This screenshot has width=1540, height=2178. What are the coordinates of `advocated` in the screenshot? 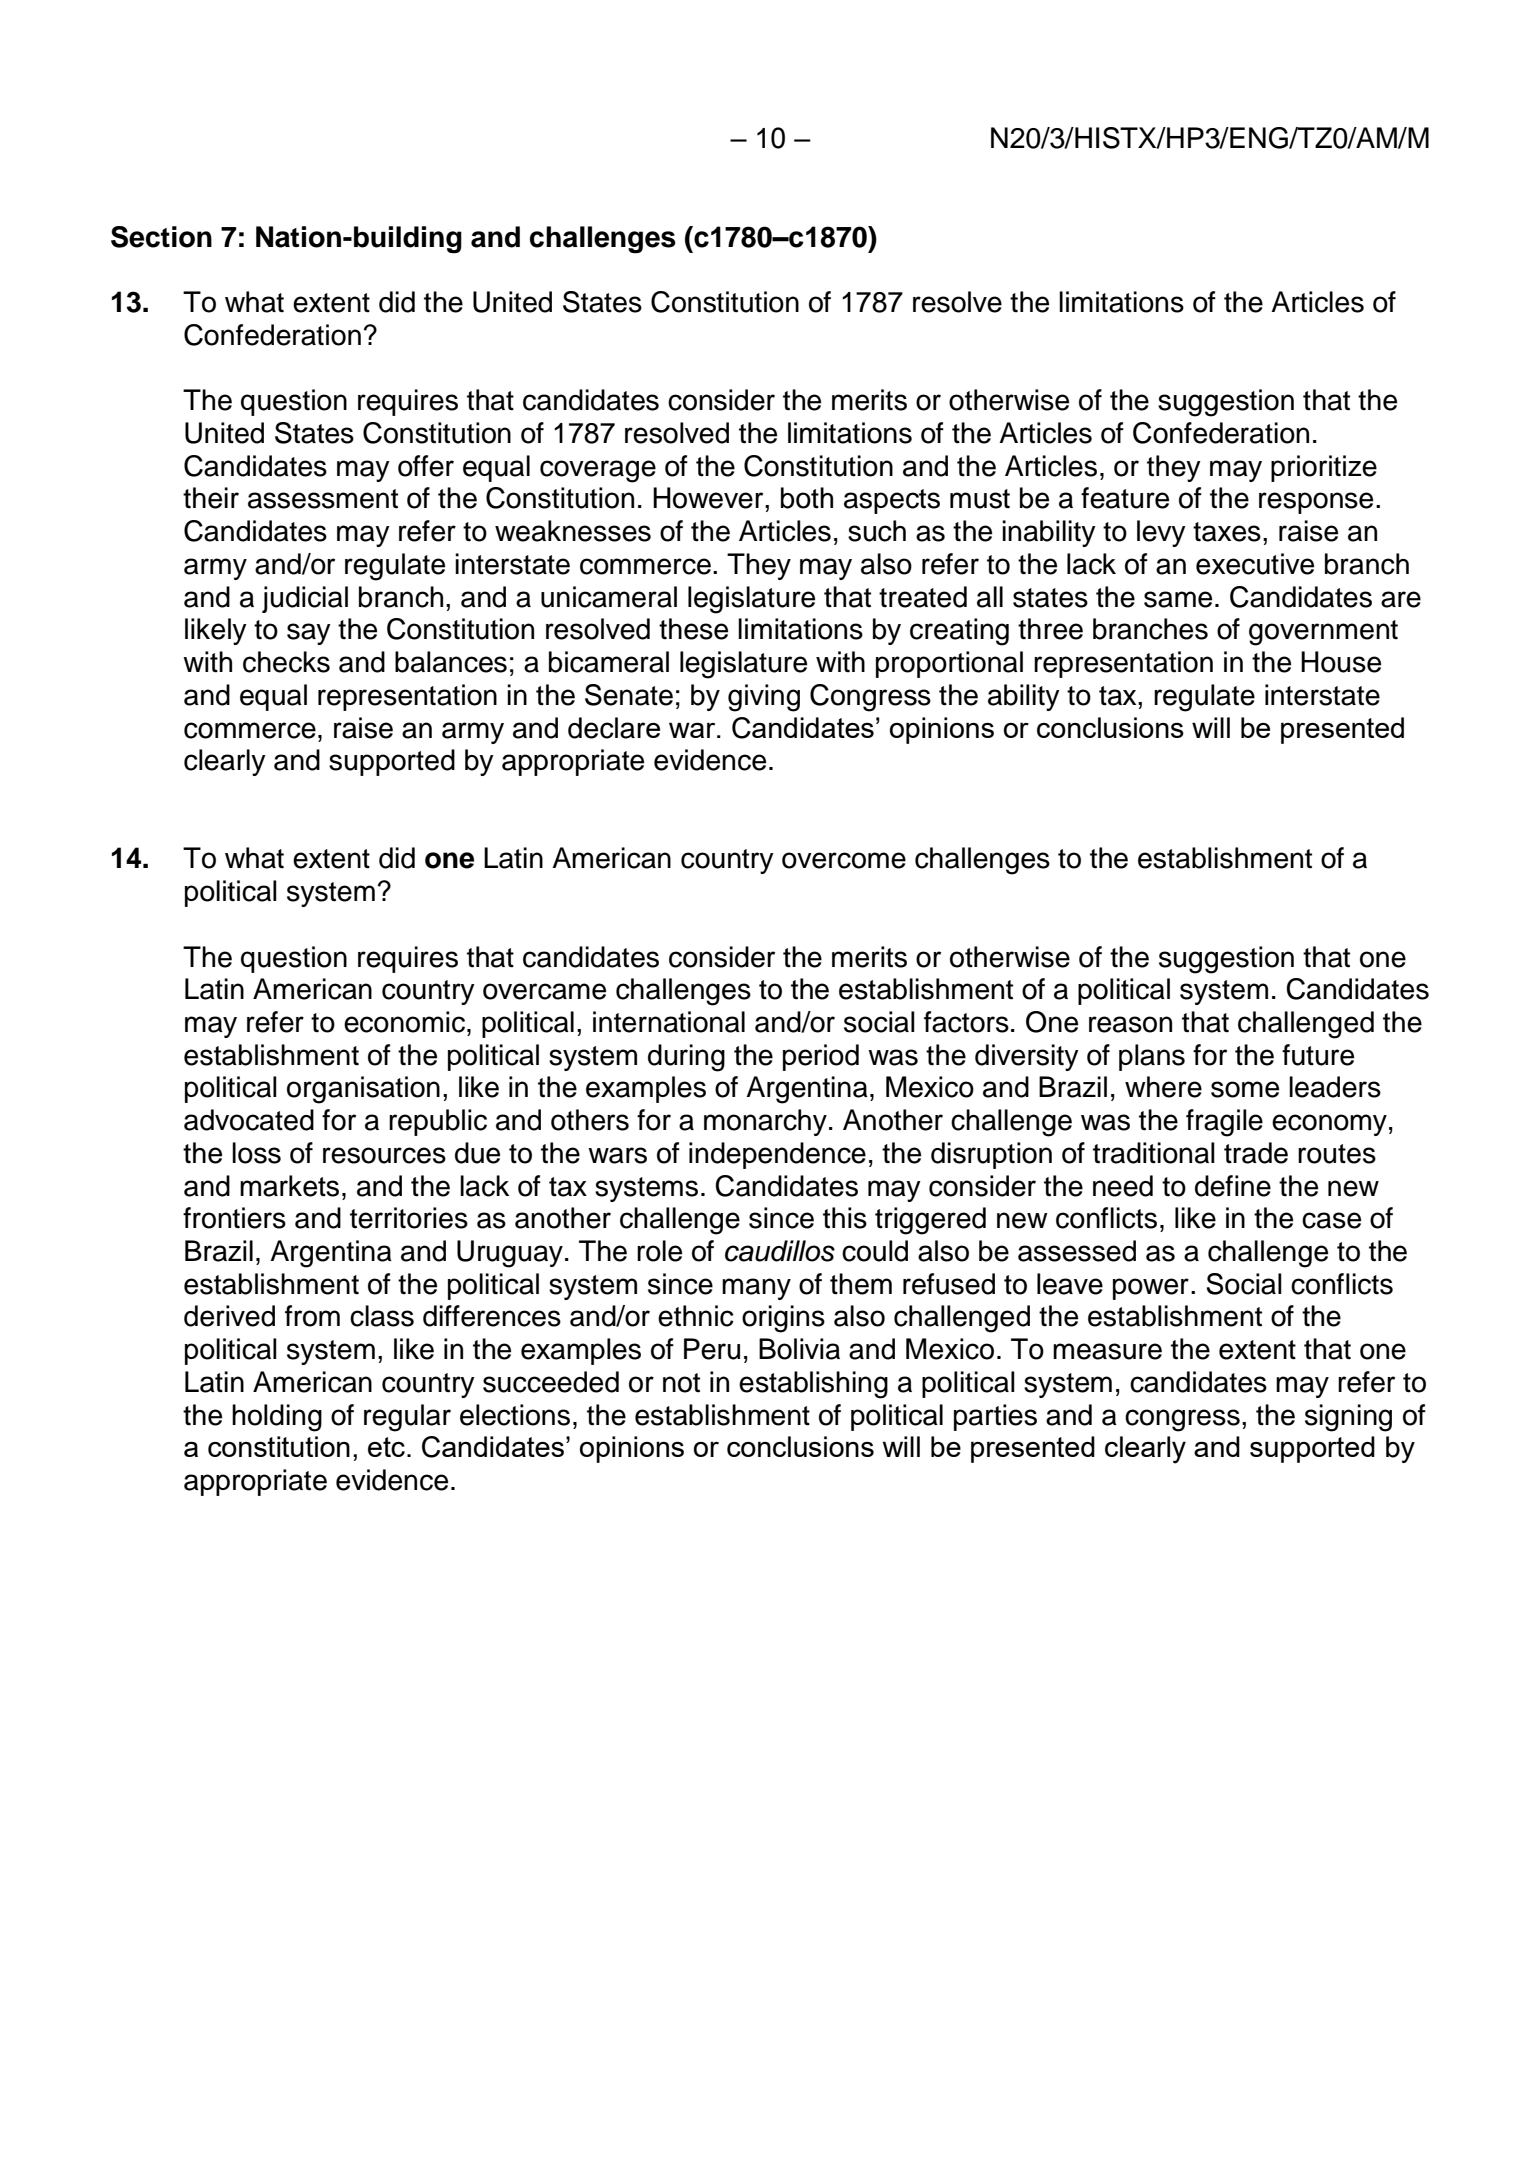 It's located at (249, 1120).
